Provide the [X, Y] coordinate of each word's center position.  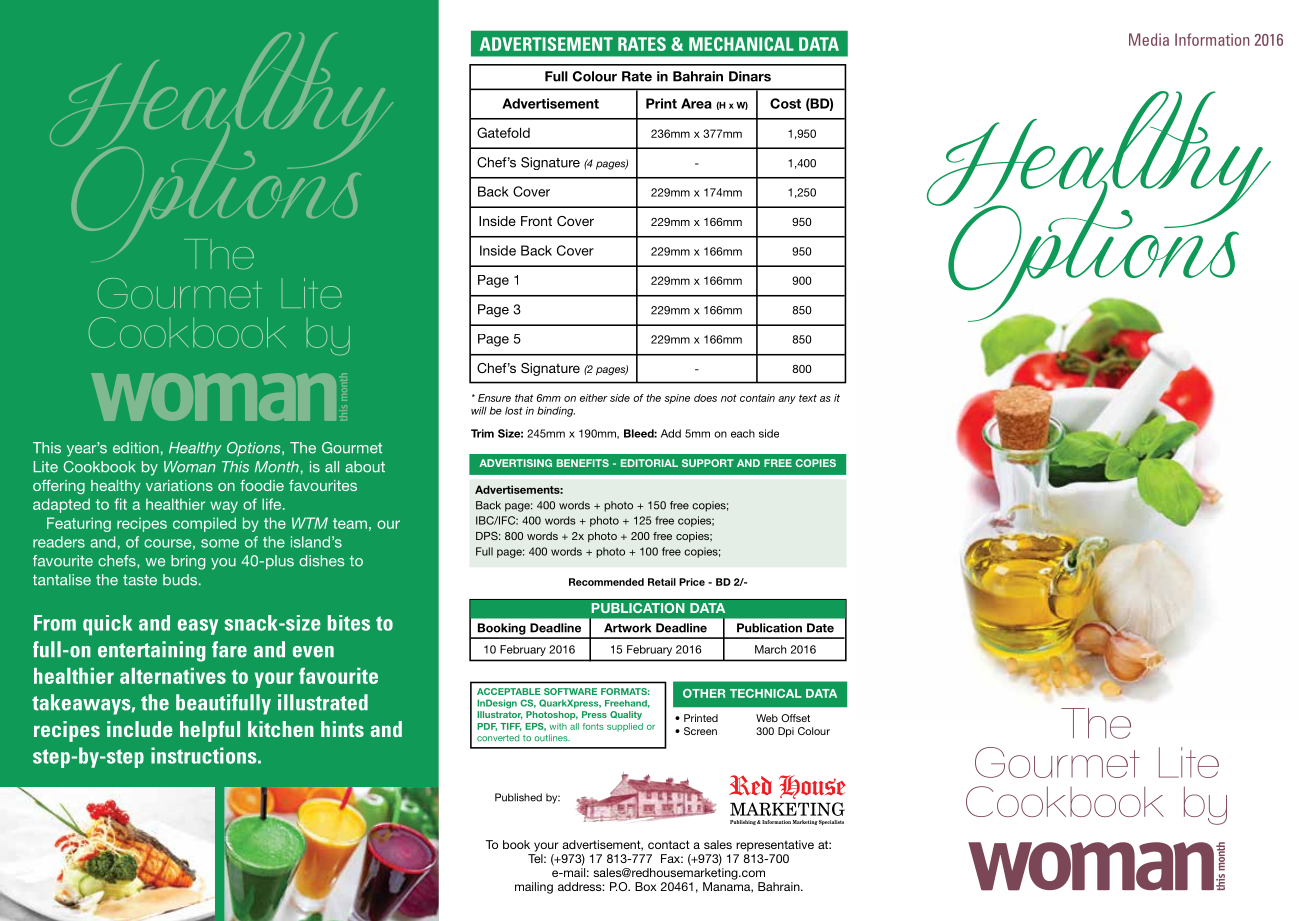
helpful [210, 731]
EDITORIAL [649, 463]
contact [669, 844]
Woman [190, 467]
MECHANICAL [741, 44]
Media [1149, 39]
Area [696, 103]
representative [775, 846]
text [808, 398]
